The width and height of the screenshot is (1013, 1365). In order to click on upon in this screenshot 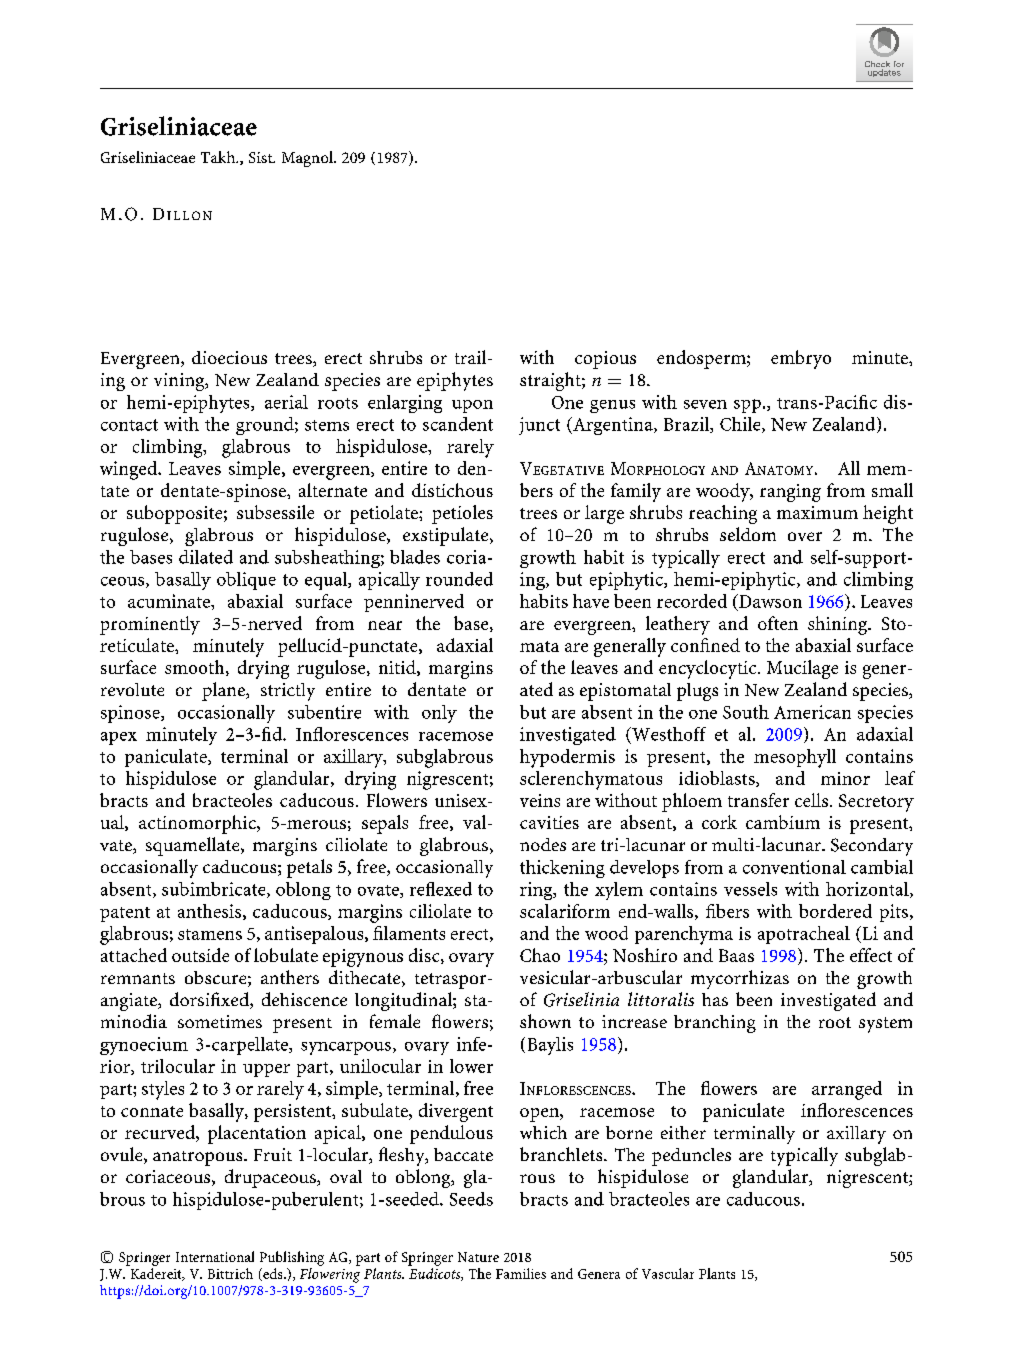, I will do `click(472, 406)`.
